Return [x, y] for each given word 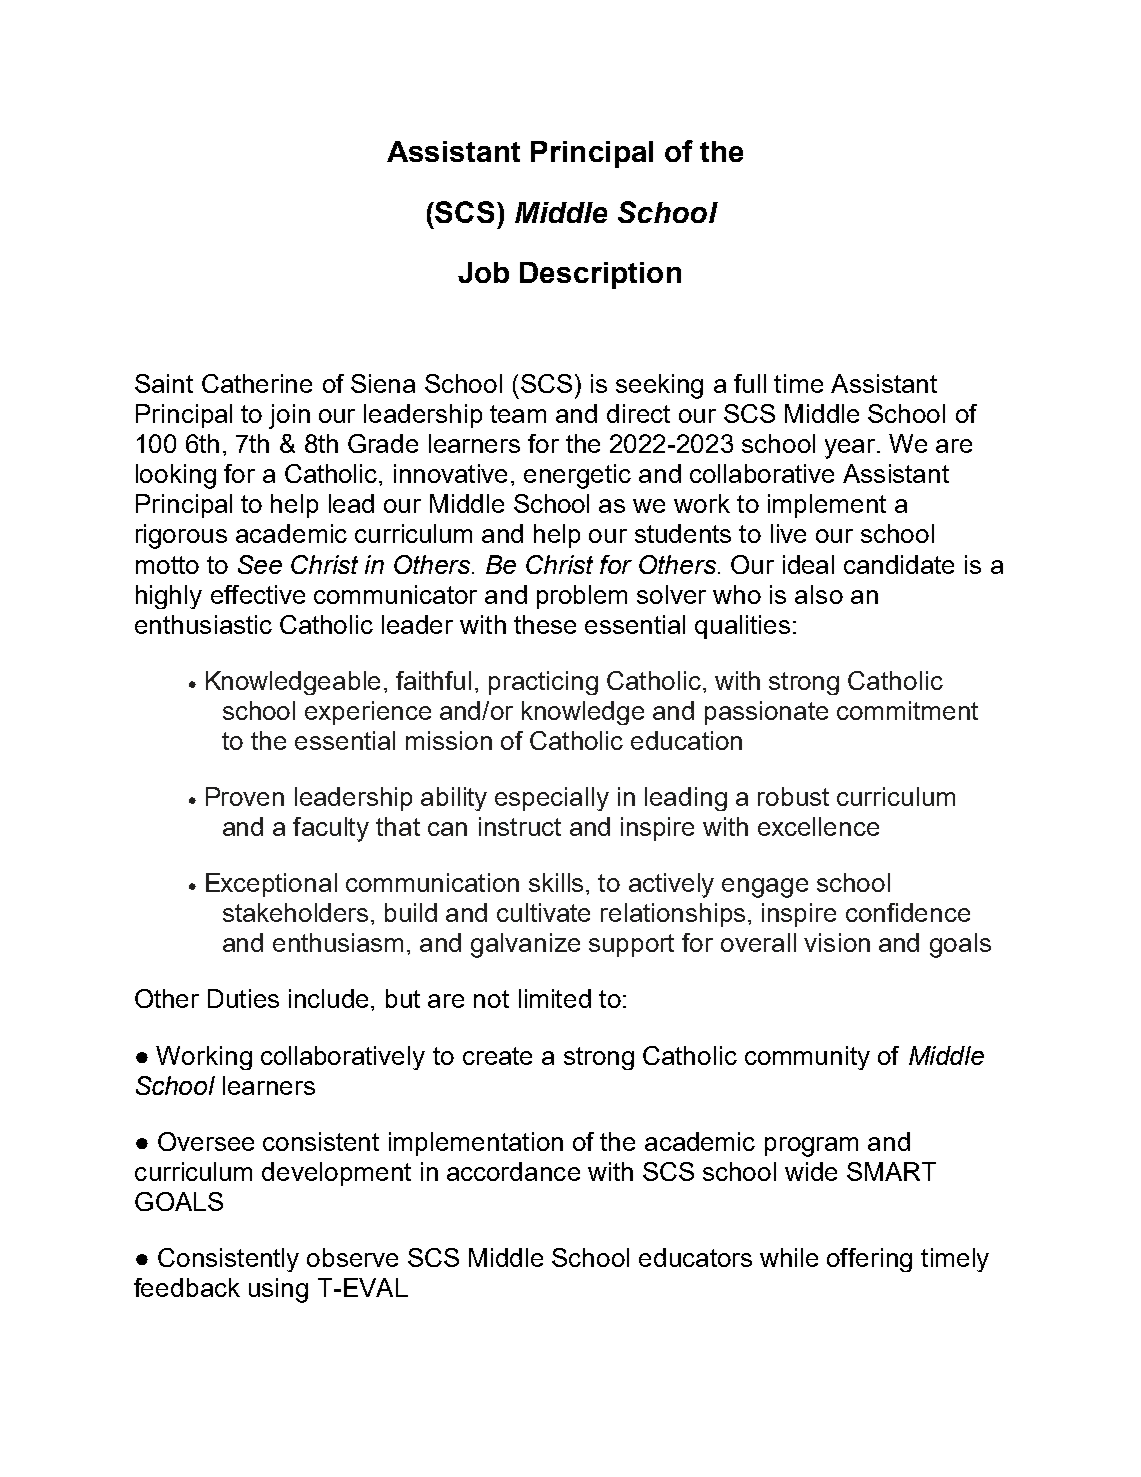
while [789, 1257]
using [278, 1290]
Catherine [257, 383]
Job [483, 272]
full [750, 383]
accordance [513, 1171]
